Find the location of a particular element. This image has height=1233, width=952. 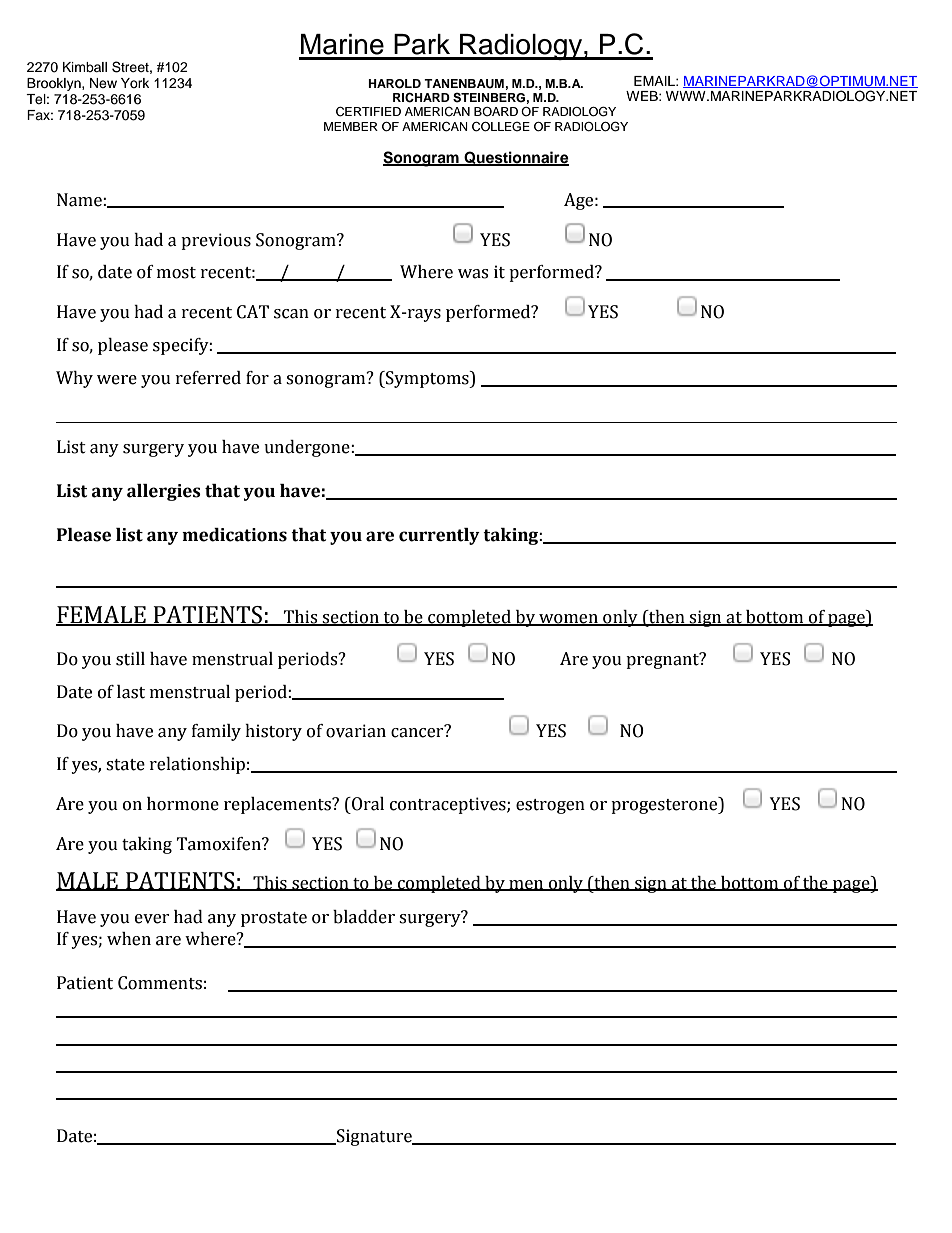

allergies is located at coordinates (164, 492).
